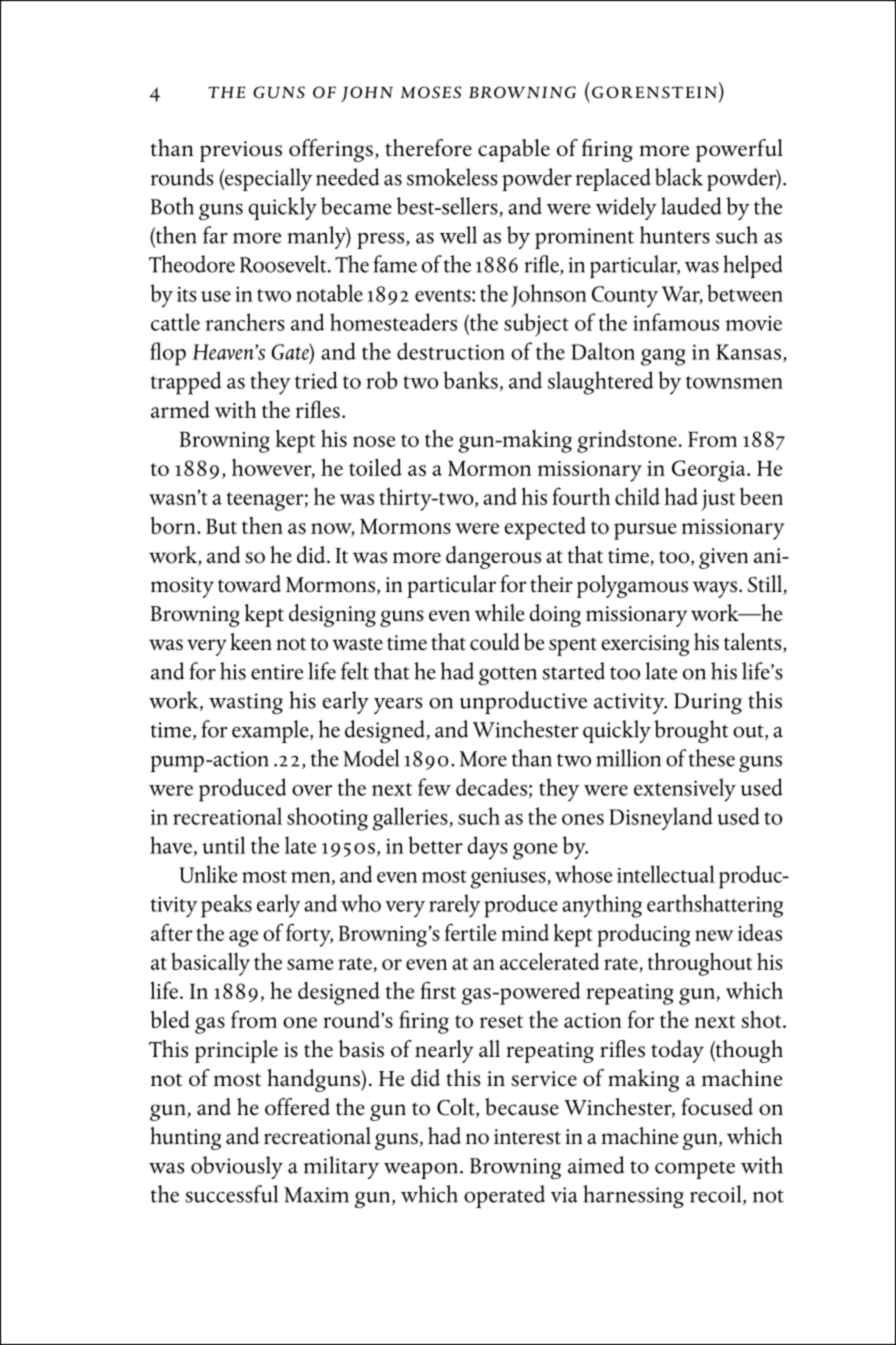  Describe the element at coordinates (251, 642) in the screenshot. I see `keen` at that location.
